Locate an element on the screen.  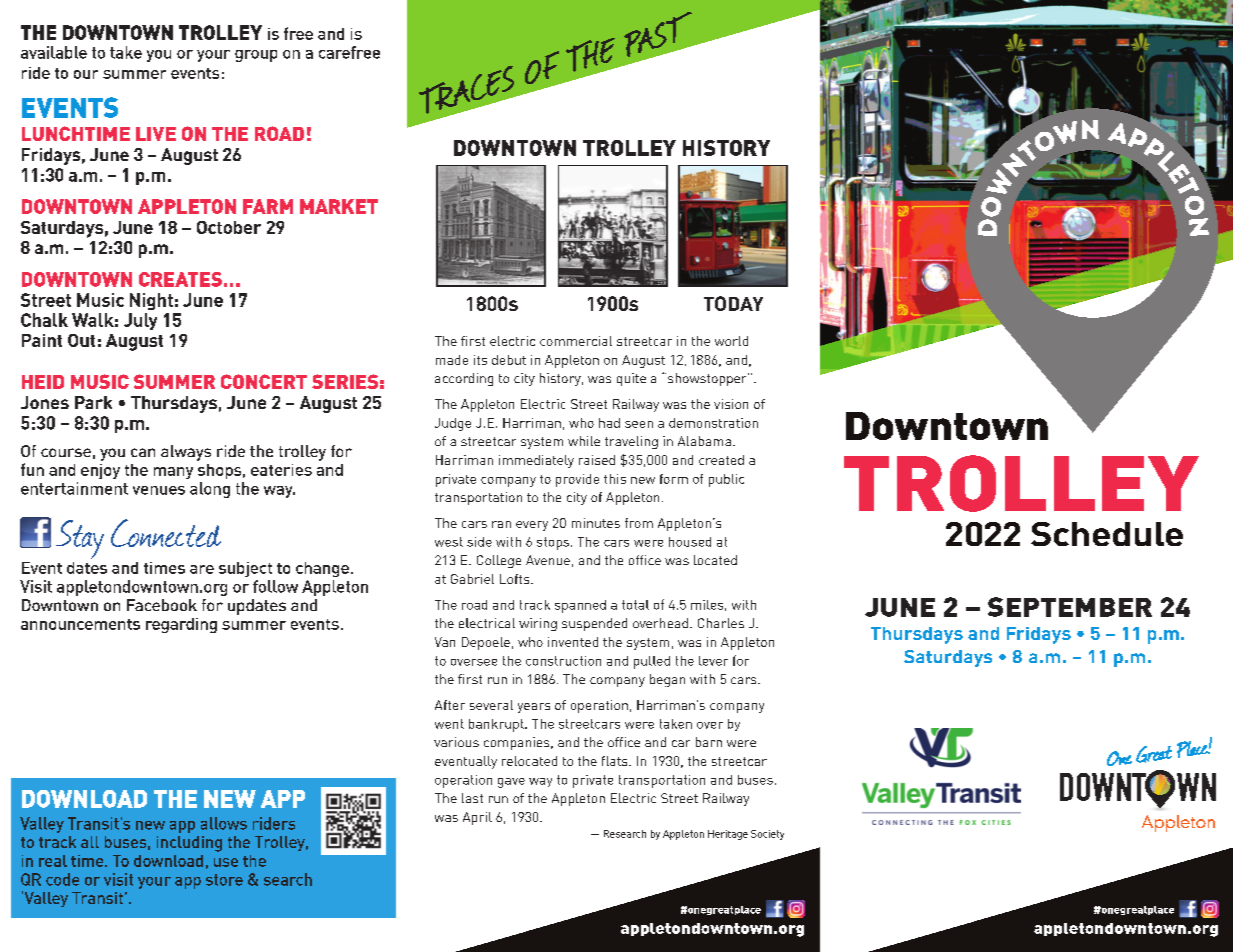
including is located at coordinates (189, 844).
